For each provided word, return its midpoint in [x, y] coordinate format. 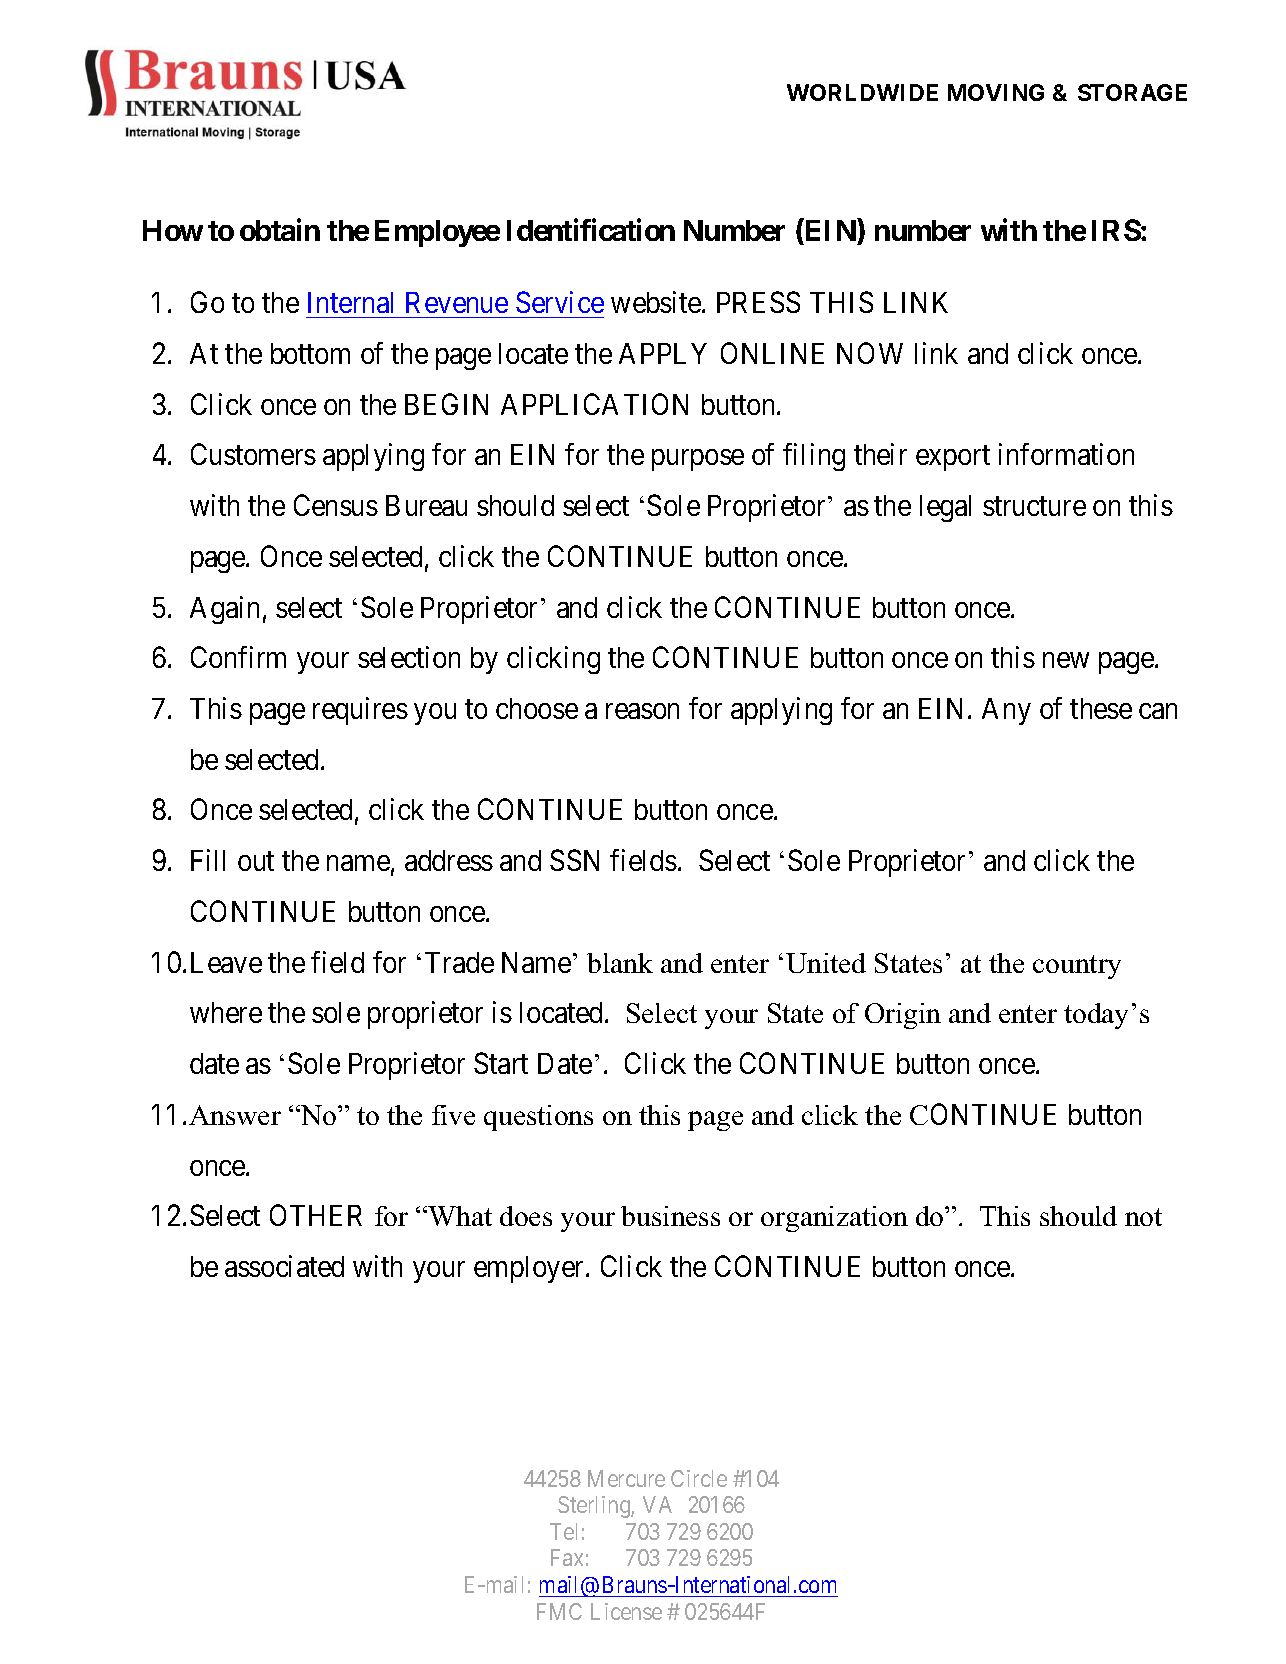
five [453, 1115]
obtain [280, 229]
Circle [699, 1478]
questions [538, 1118]
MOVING [996, 92]
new [1066, 660]
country [1077, 967]
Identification [591, 229]
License [626, 1611]
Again [224, 610]
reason [642, 711]
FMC [559, 1611]
